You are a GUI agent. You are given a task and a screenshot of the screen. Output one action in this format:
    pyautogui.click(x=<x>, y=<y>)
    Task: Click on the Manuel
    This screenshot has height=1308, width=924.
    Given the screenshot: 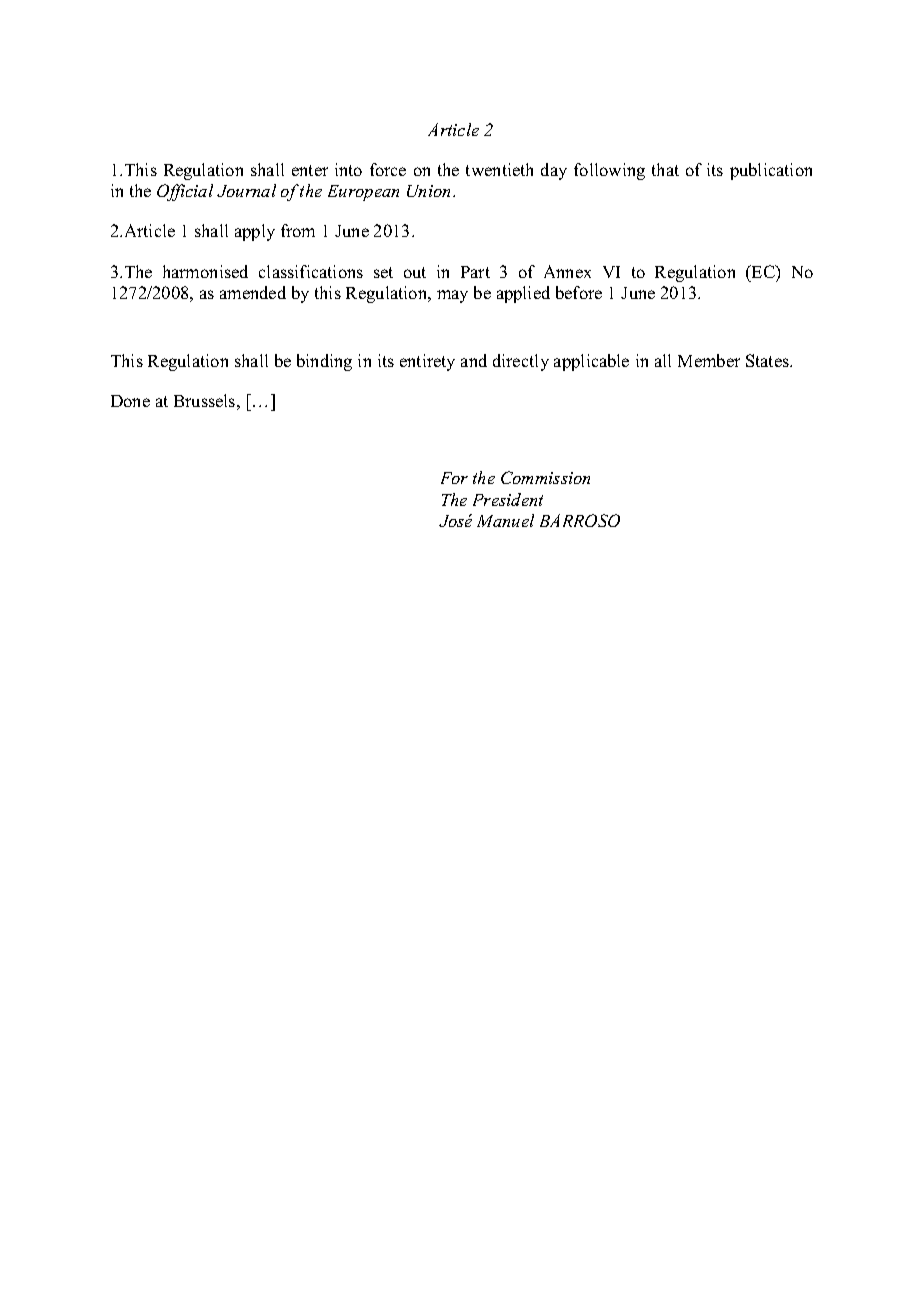 What is the action you would take?
    pyautogui.click(x=505, y=520)
